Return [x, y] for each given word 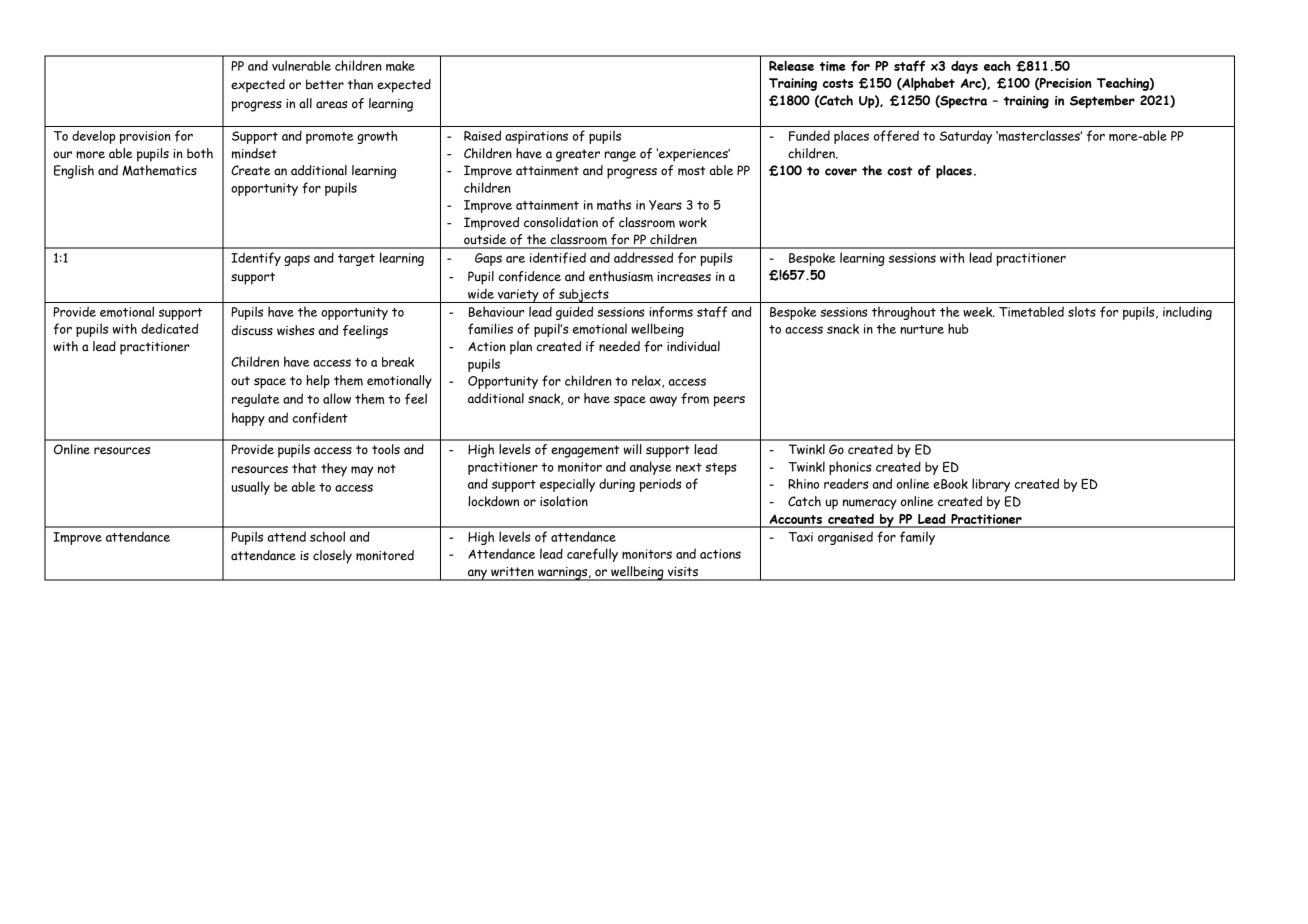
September [1102, 102]
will [632, 449]
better [325, 84]
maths [614, 204]
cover [841, 172]
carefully [592, 555]
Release [791, 66]
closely [332, 557]
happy [248, 419]
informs [671, 312]
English [74, 172]
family [917, 538]
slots [1082, 311]
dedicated [169, 328]
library [991, 485]
